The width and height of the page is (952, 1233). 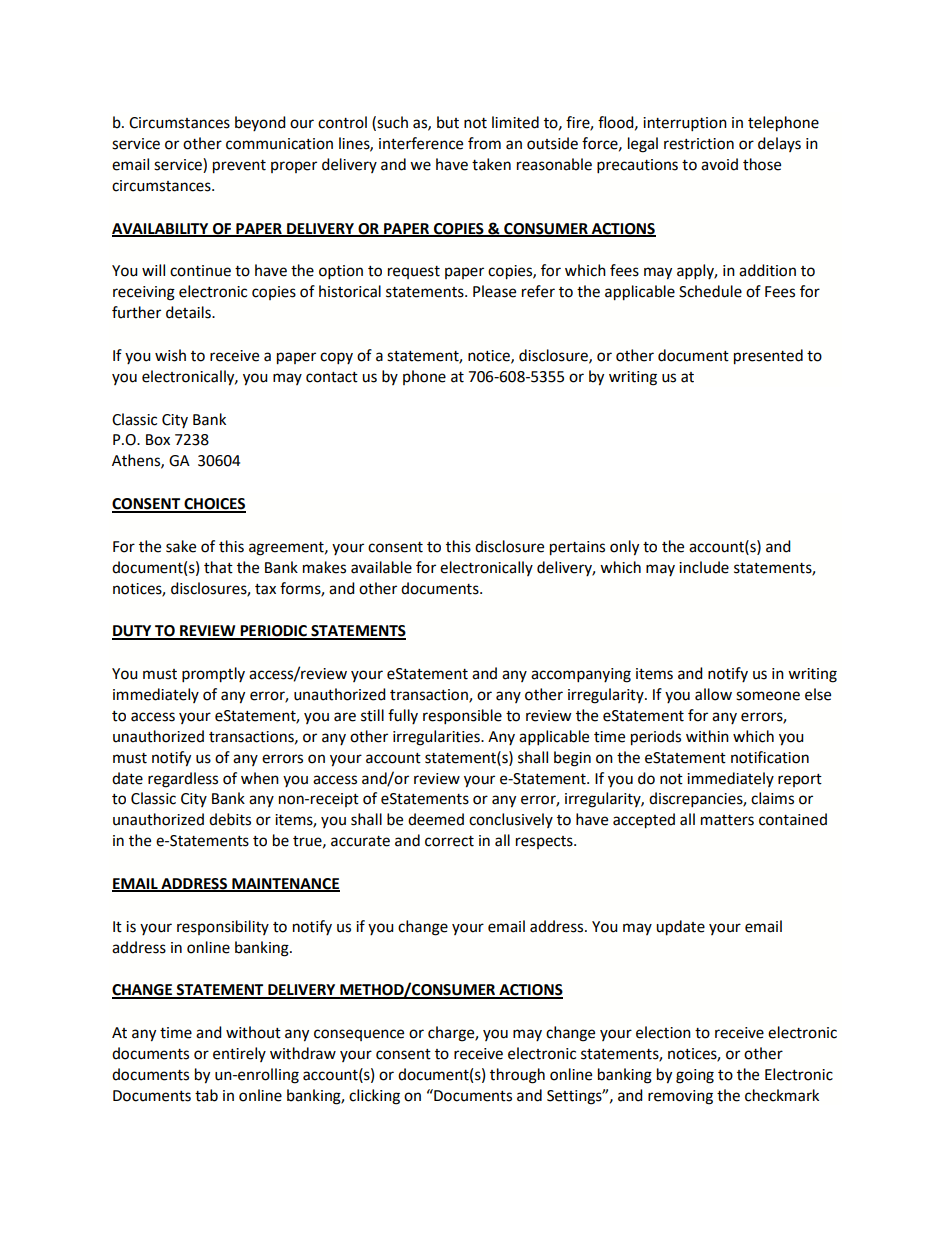 What do you see at coordinates (265, 589) in the page?
I see `tax` at bounding box center [265, 589].
